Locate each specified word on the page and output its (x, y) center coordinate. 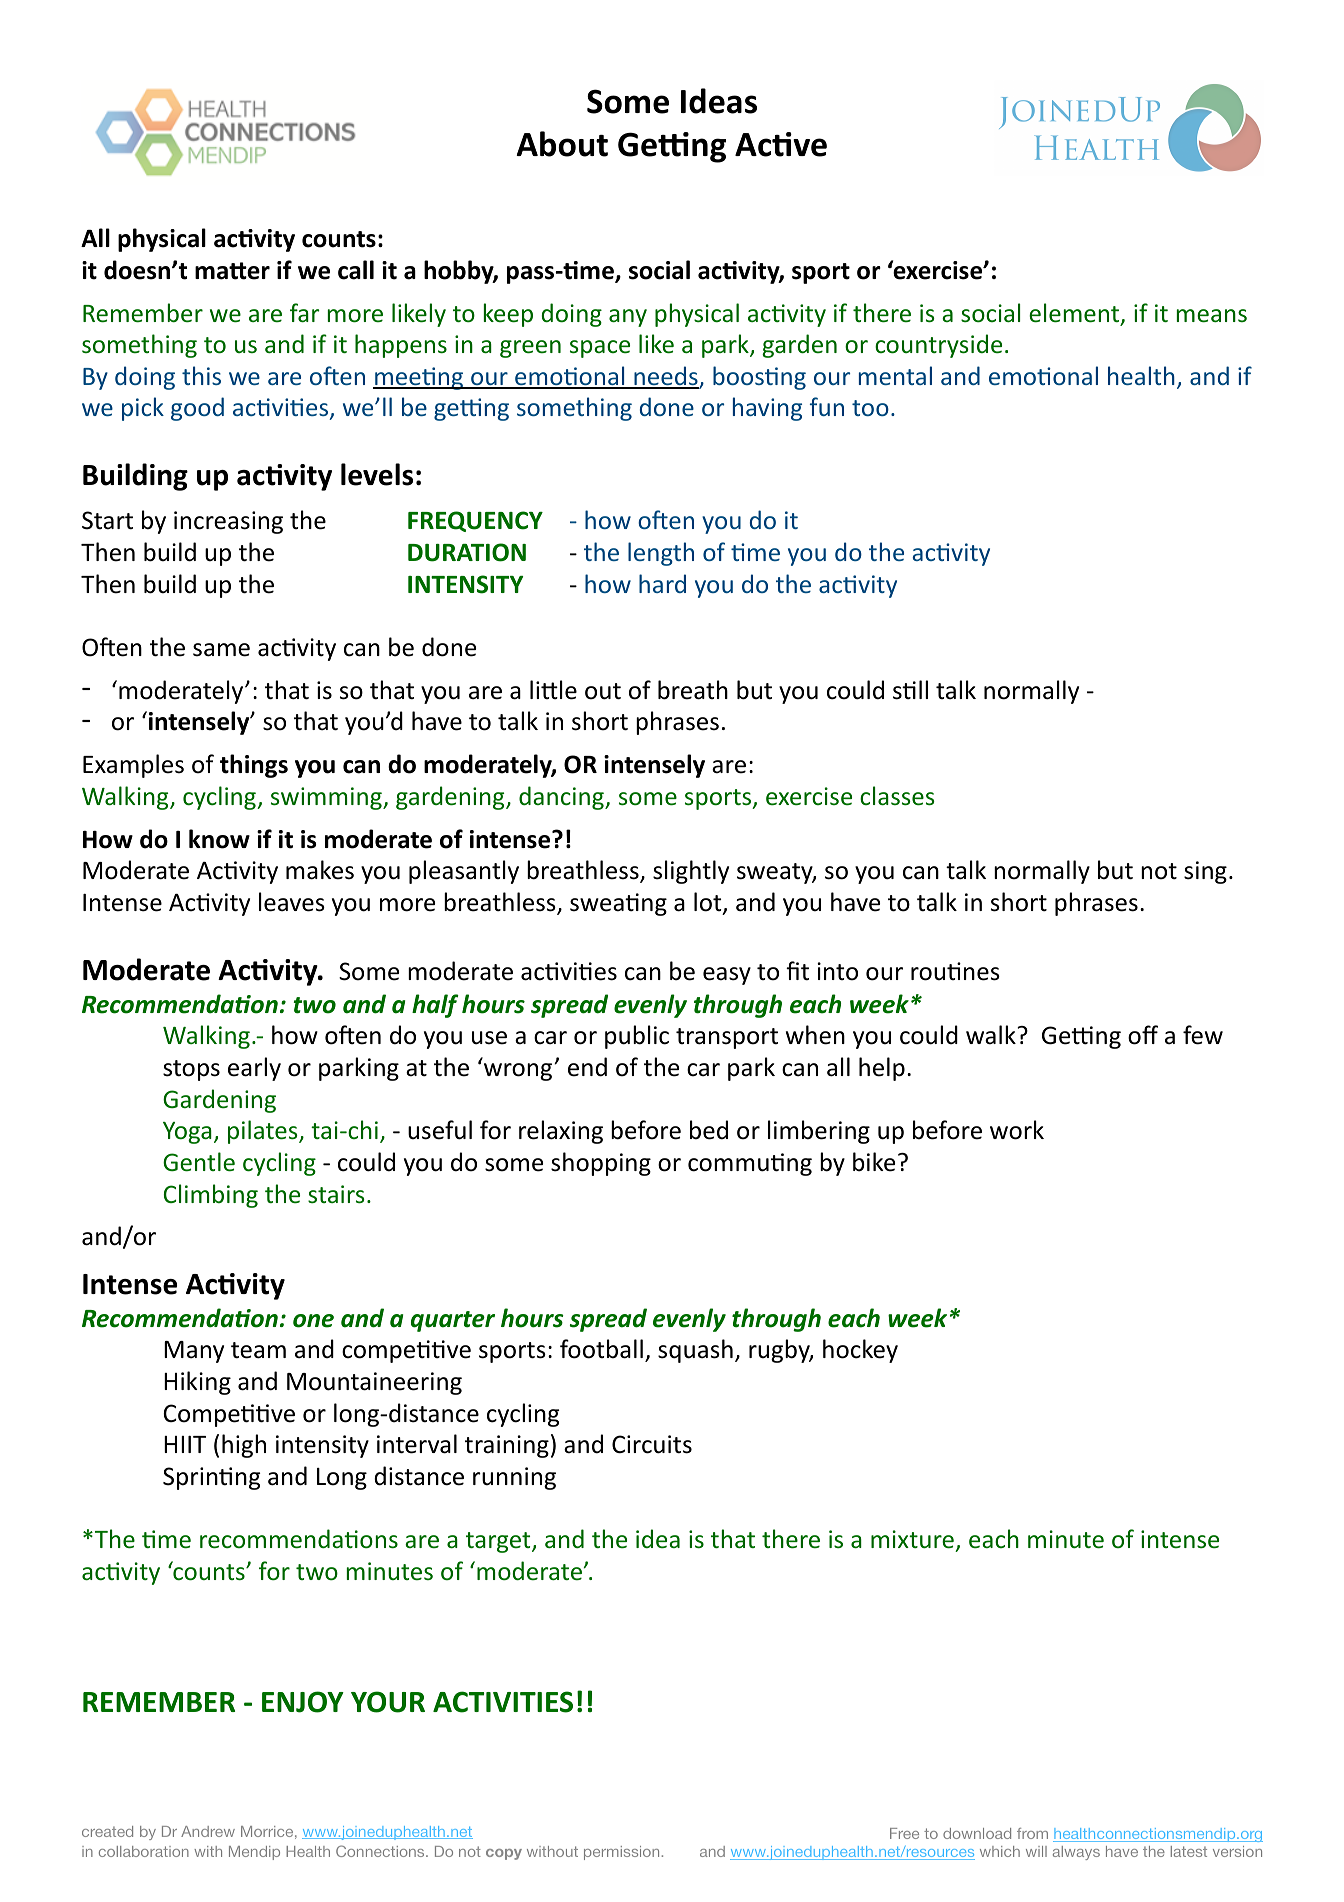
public (637, 1037)
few (1203, 1035)
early (254, 1069)
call (356, 270)
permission (621, 1853)
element (1075, 314)
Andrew (208, 1831)
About (562, 144)
